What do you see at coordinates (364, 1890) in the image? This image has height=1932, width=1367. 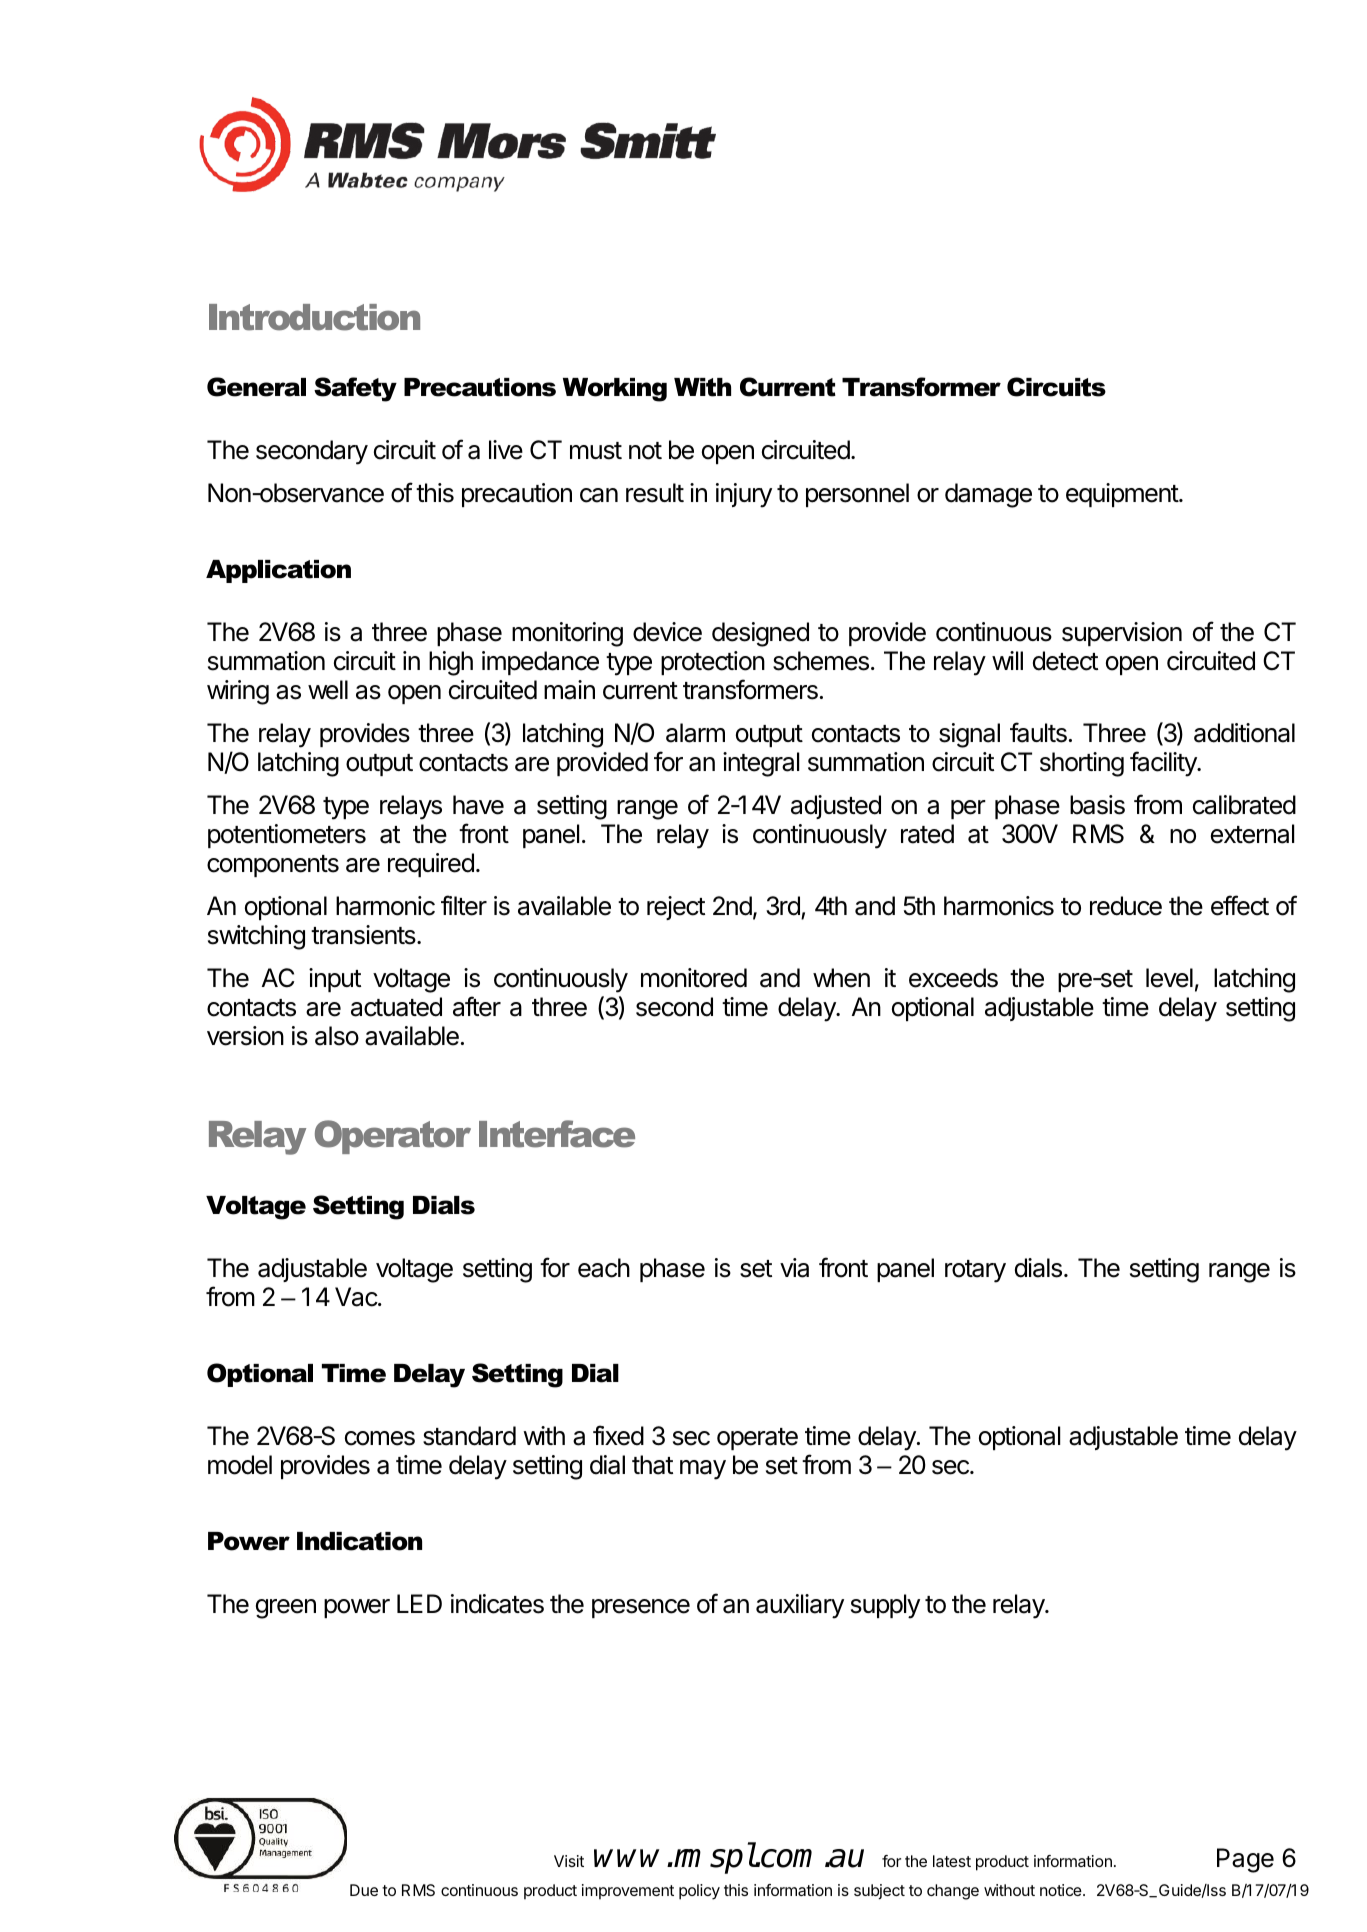 I see `Due` at bounding box center [364, 1890].
